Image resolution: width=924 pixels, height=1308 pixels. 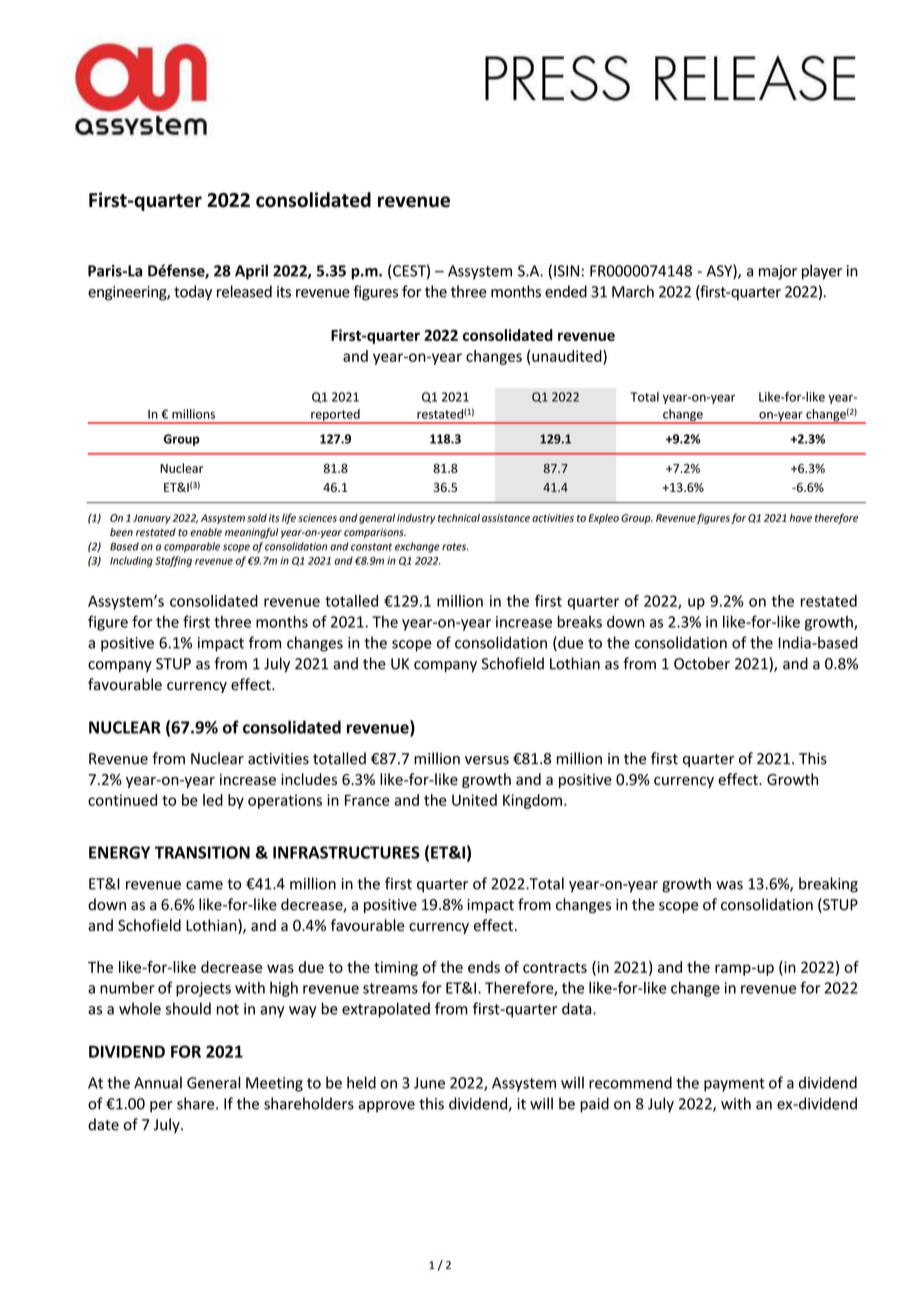 What do you see at coordinates (487, 760) in the document?
I see `versus` at bounding box center [487, 760].
